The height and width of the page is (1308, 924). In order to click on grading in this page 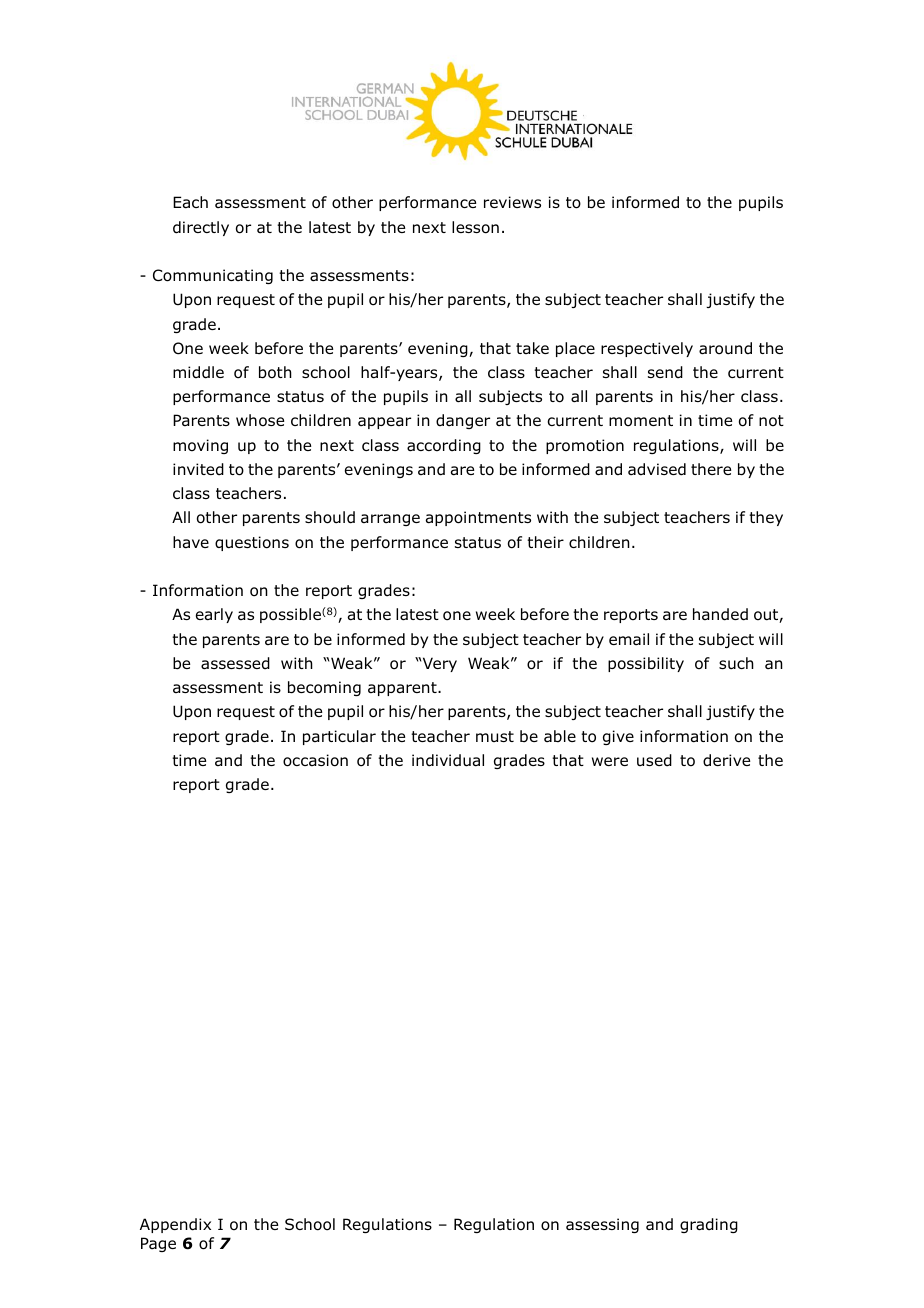, I will do `click(709, 1225)`.
